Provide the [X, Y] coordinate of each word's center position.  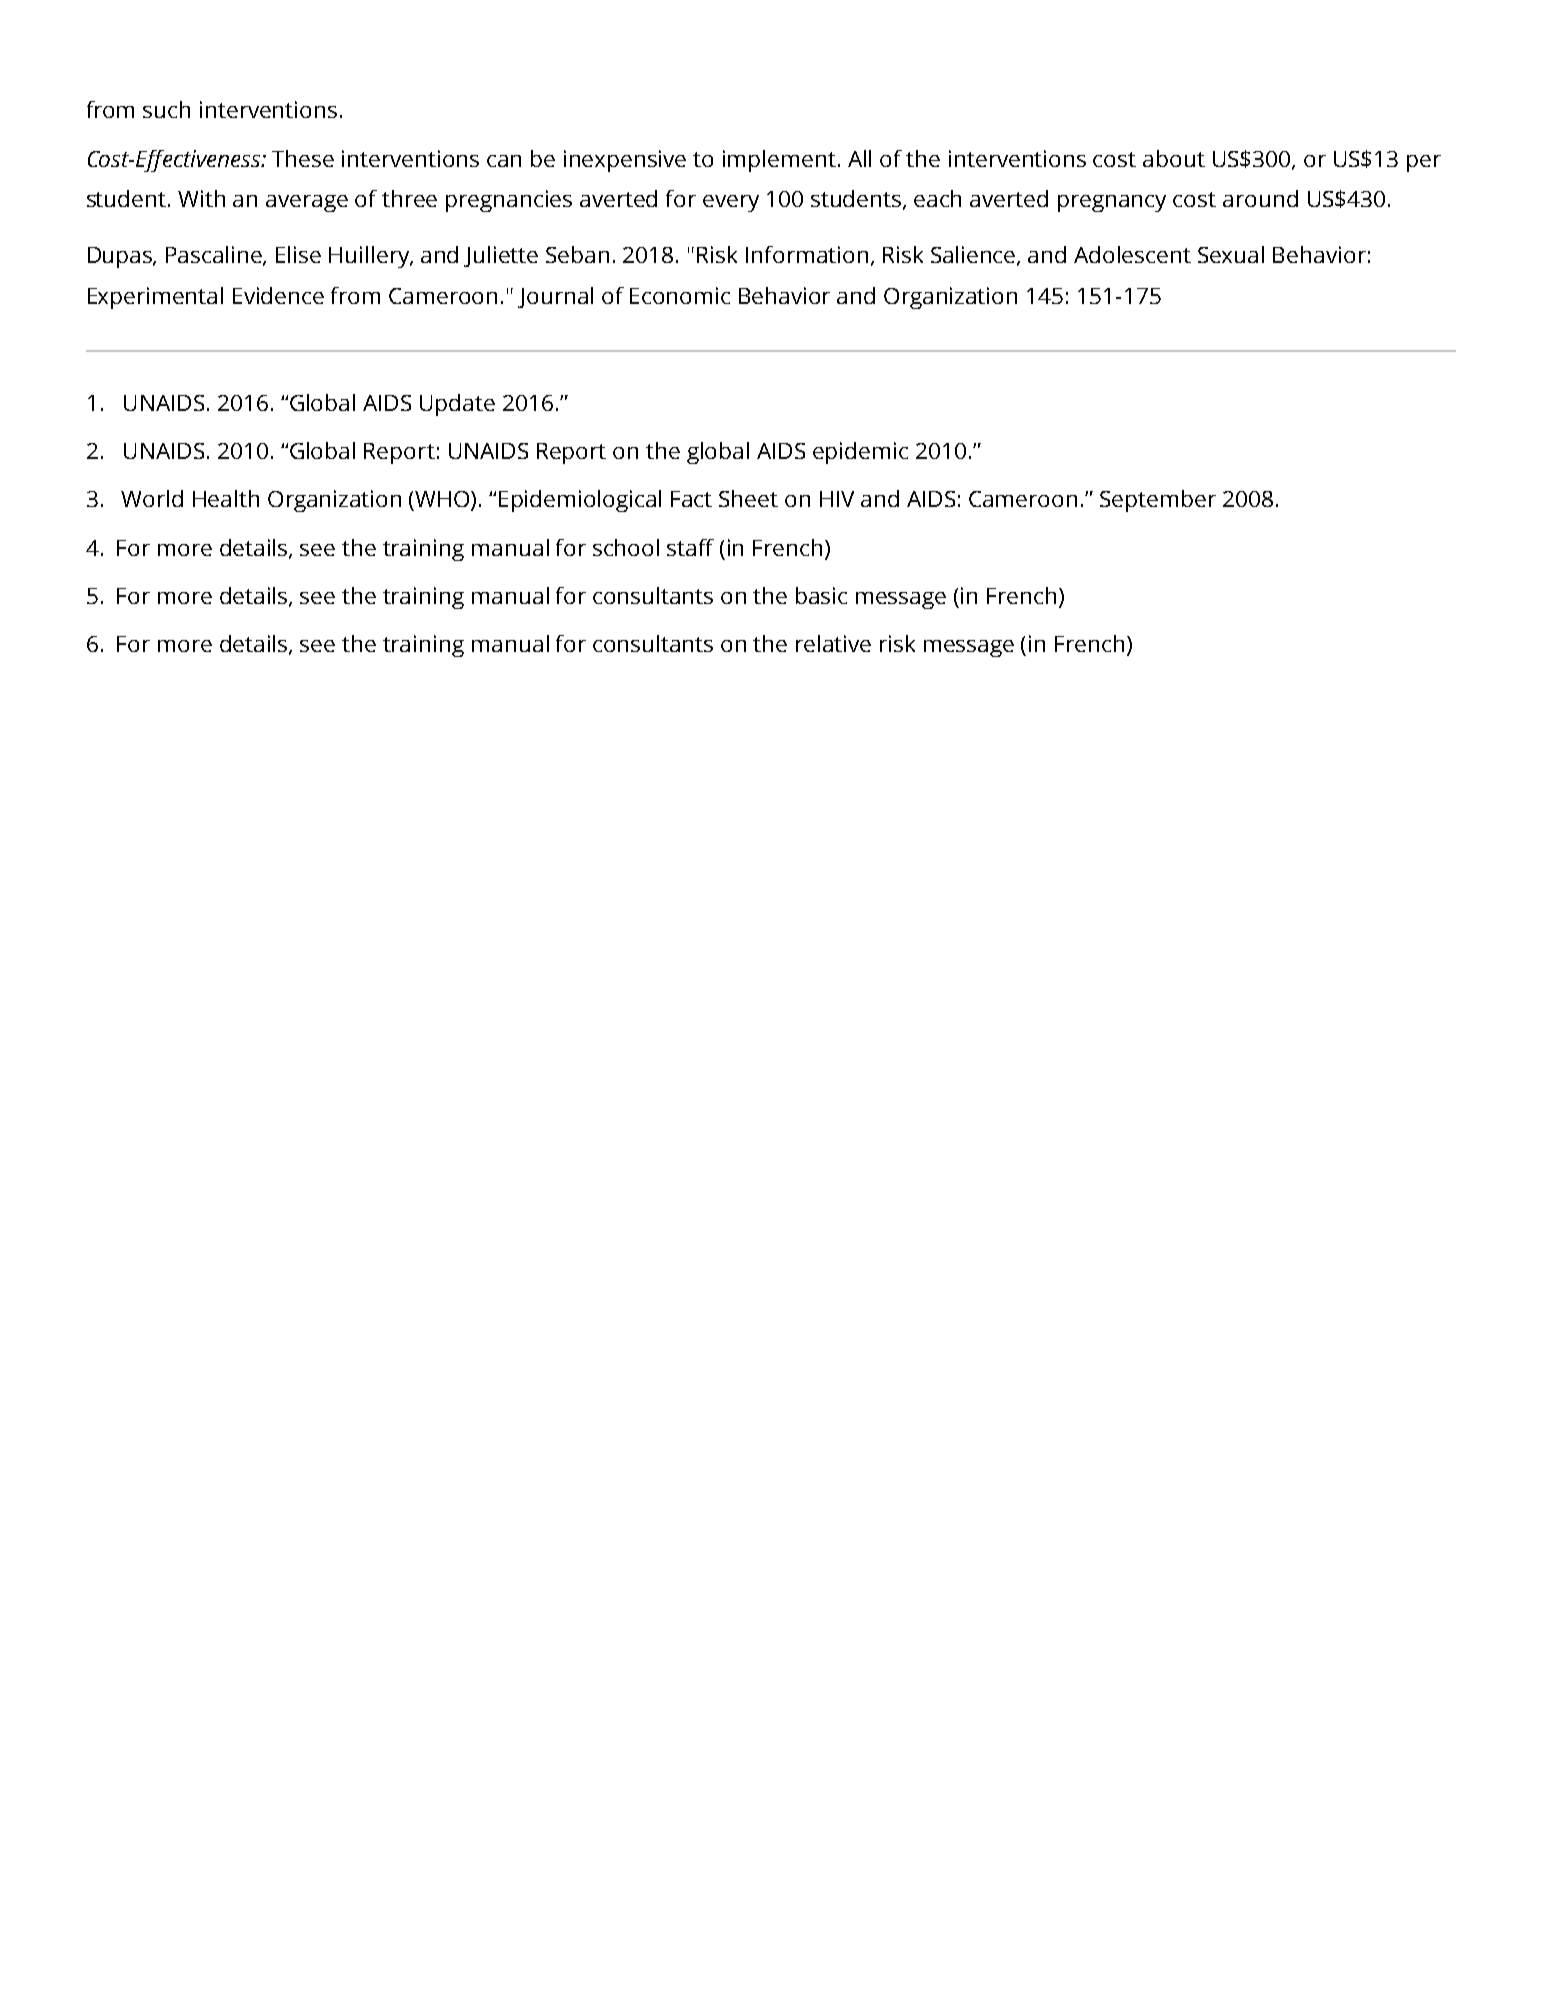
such [166, 109]
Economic [680, 295]
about [1174, 158]
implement [779, 161]
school [626, 547]
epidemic [860, 453]
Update [457, 405]
